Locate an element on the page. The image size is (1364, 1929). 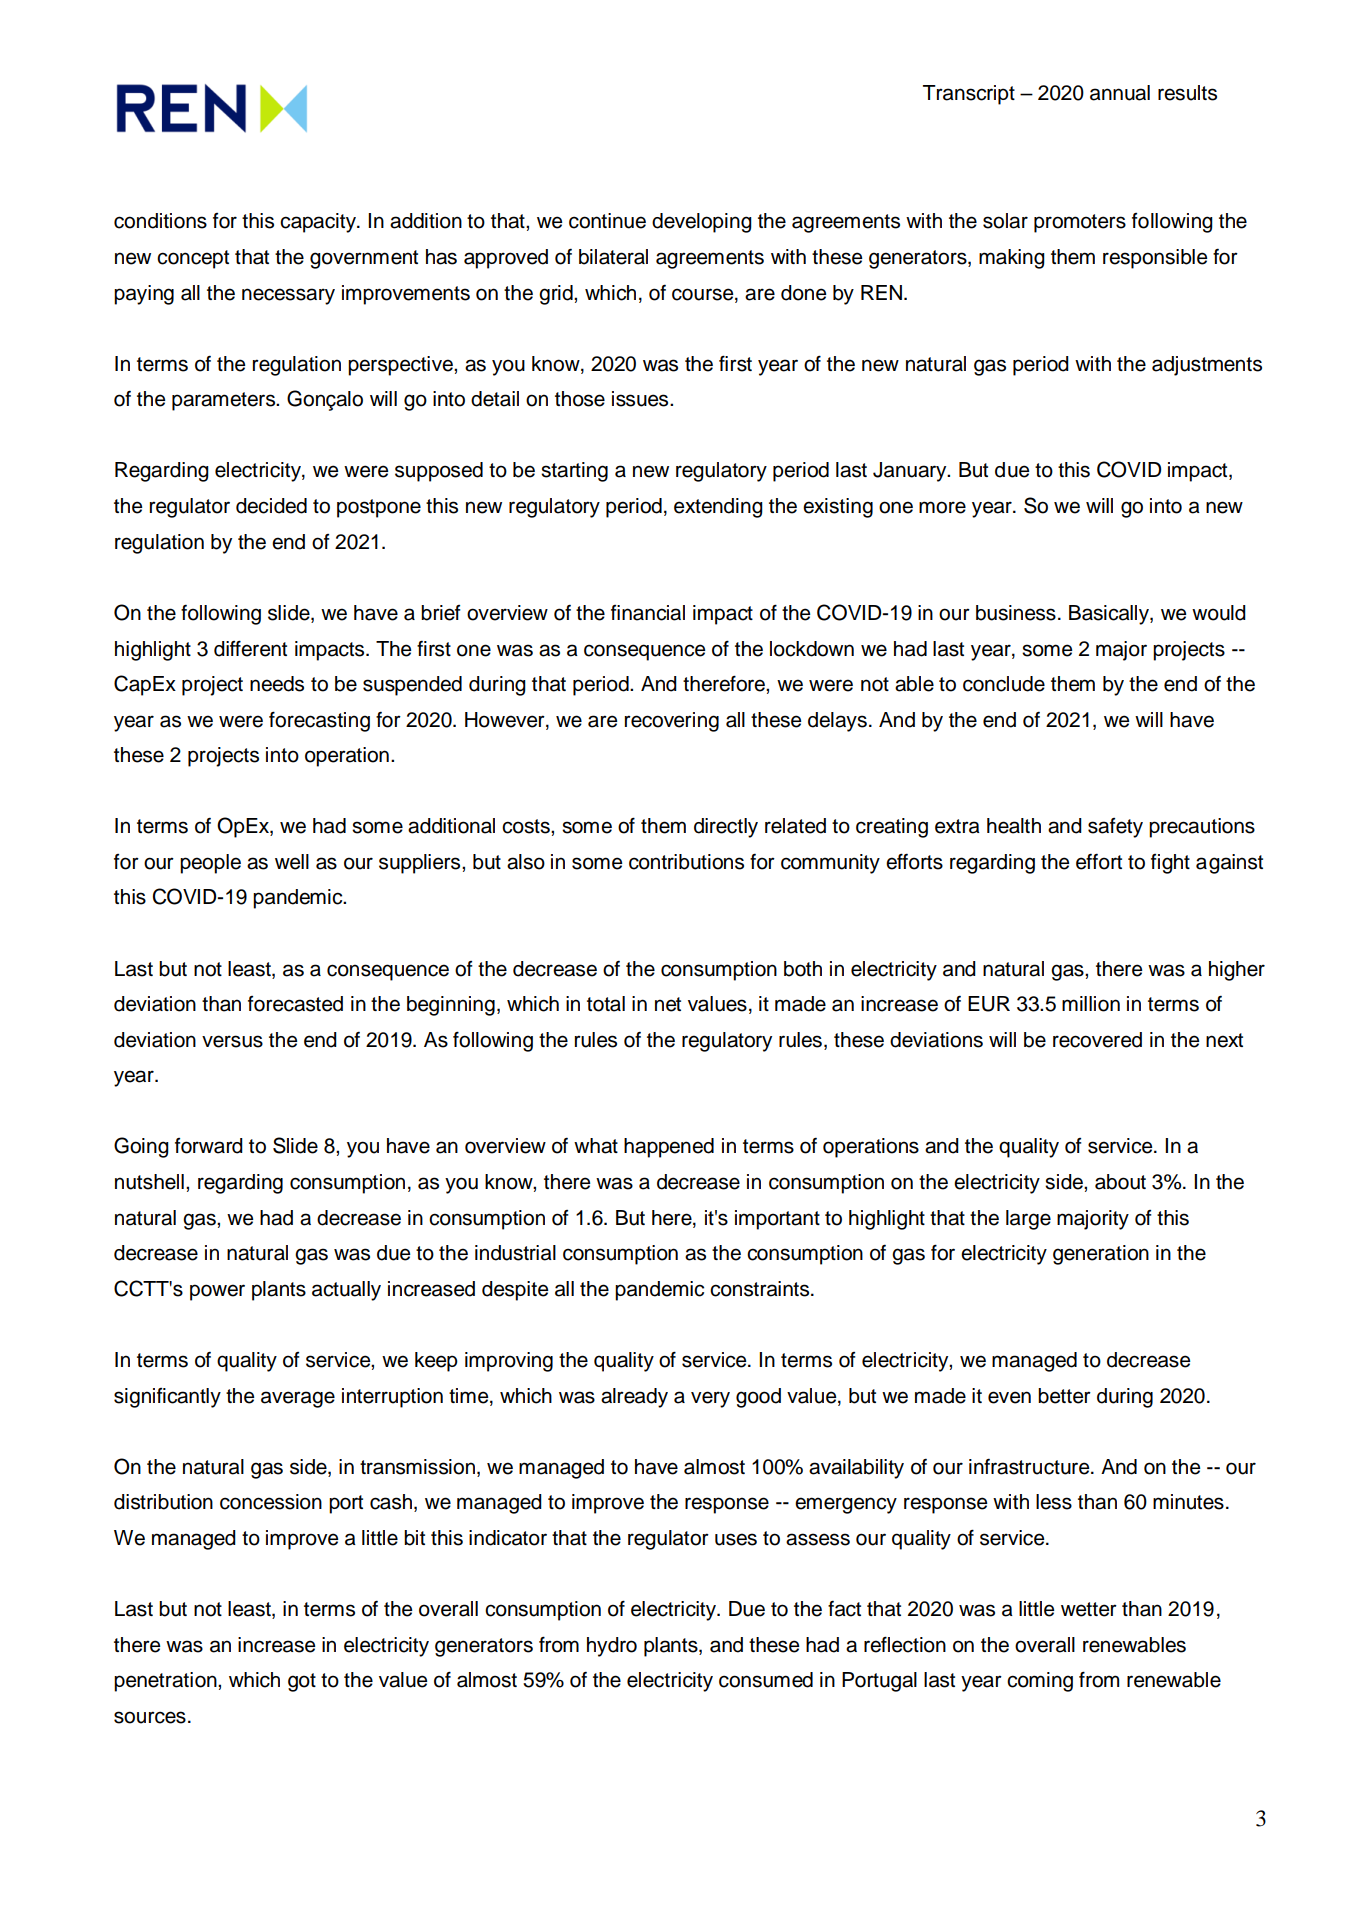
generation is located at coordinates (1101, 1255).
